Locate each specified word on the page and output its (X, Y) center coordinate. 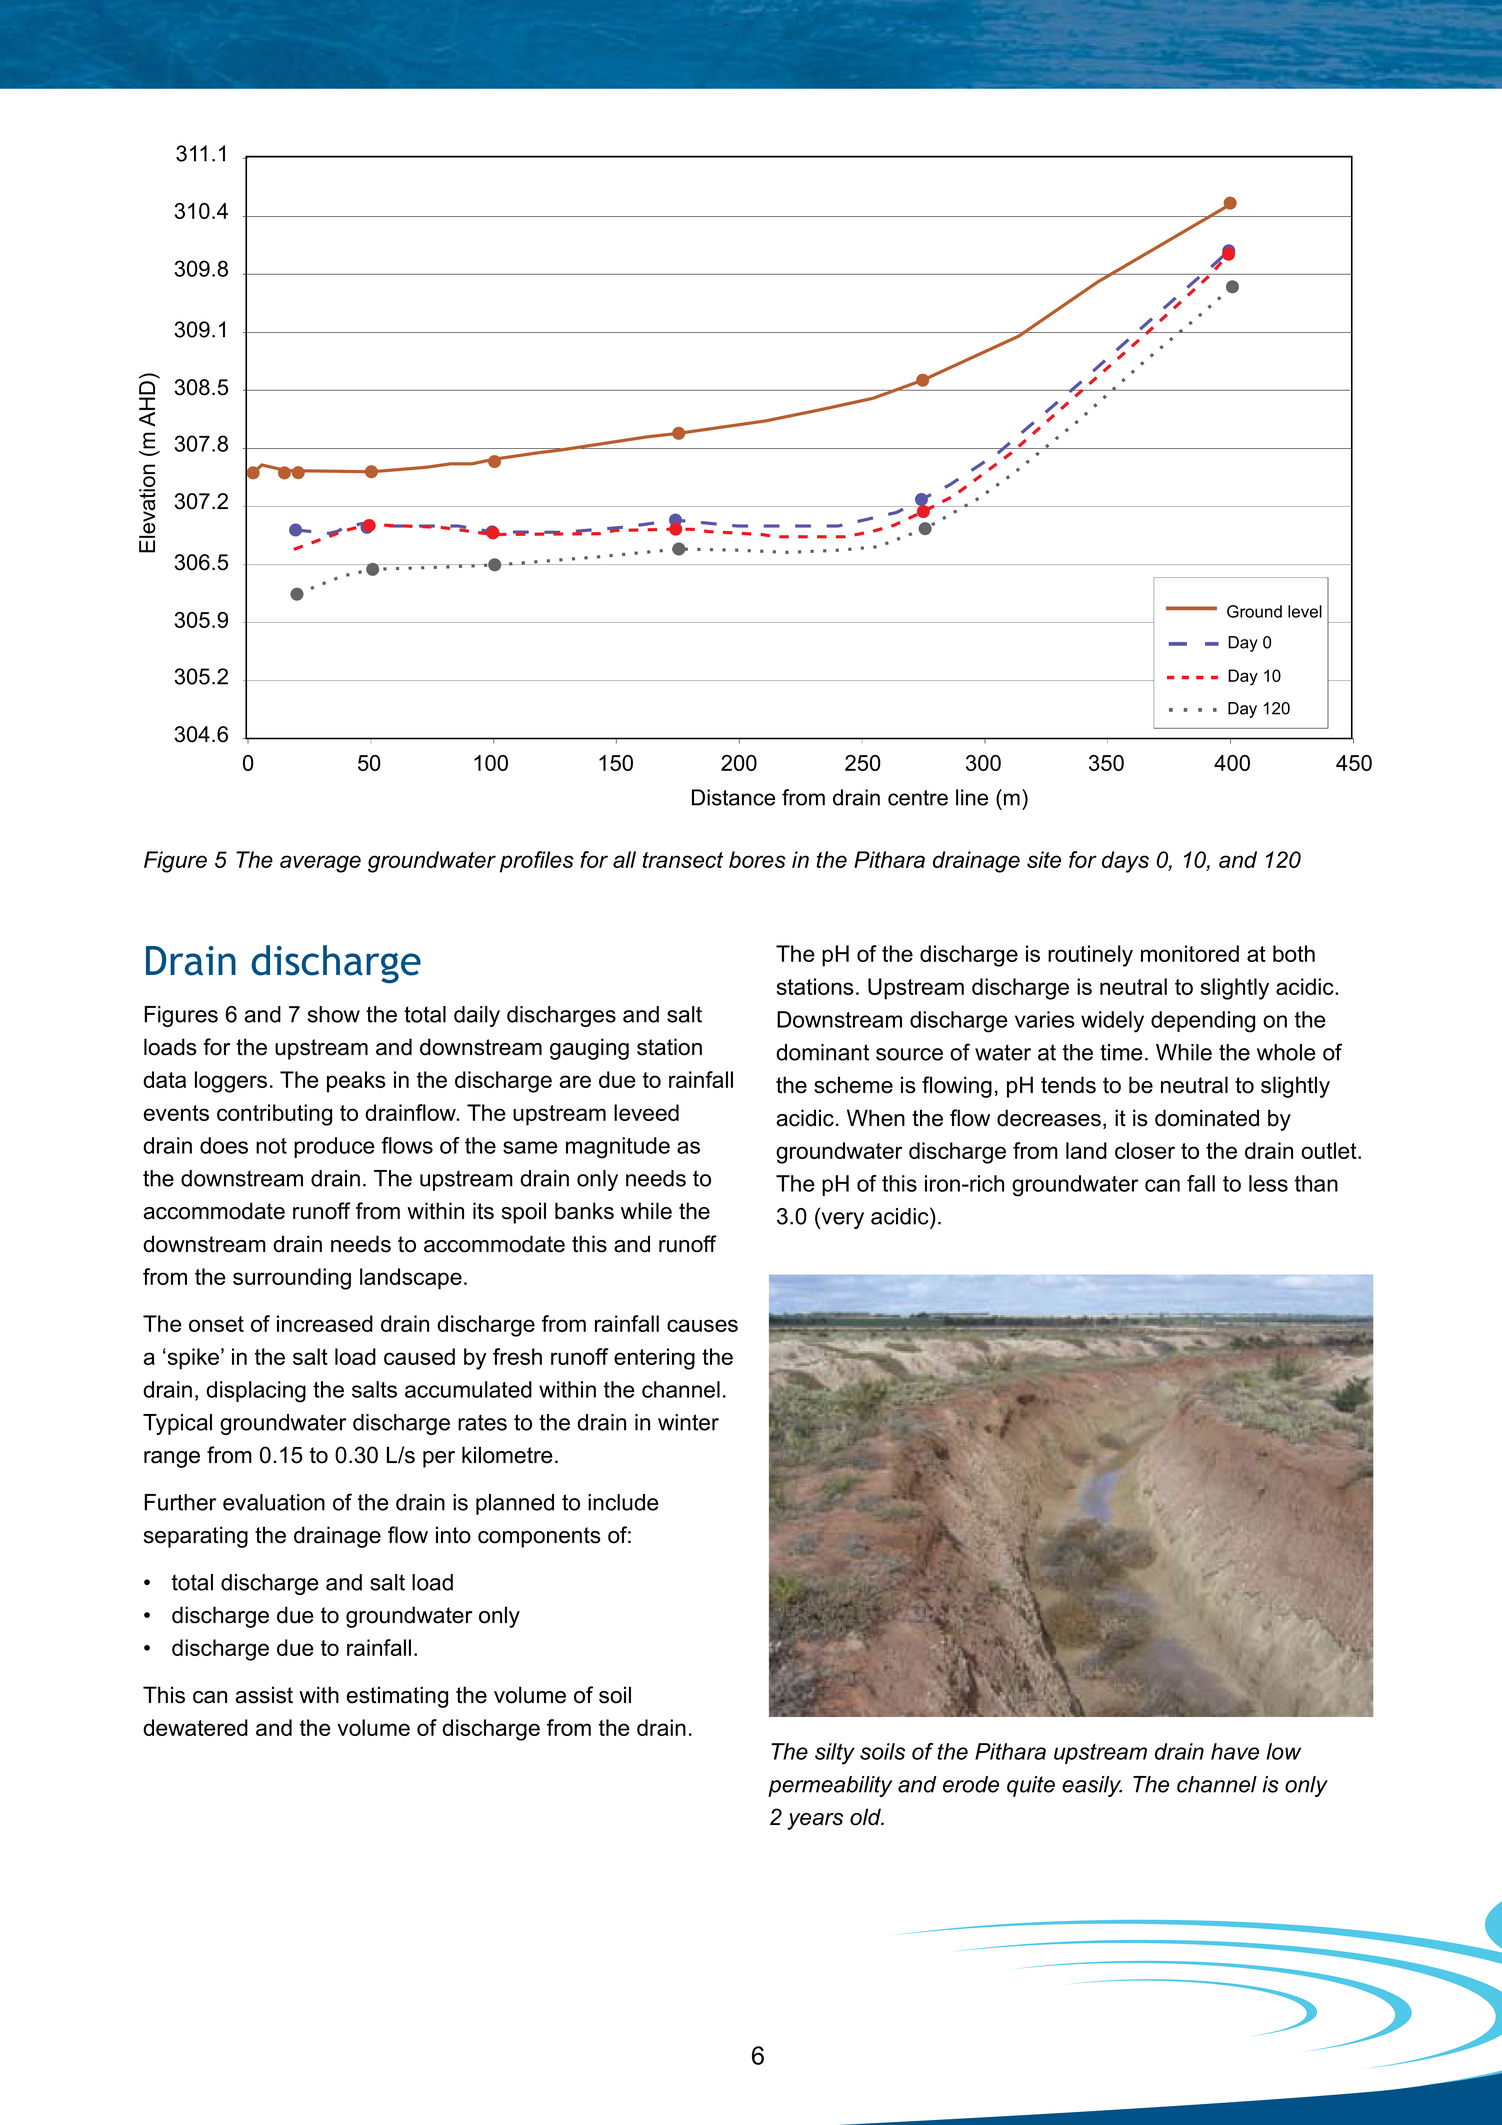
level (1305, 611)
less (1268, 1183)
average (320, 864)
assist (264, 1695)
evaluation (274, 1502)
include (623, 1502)
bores (757, 859)
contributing (274, 1115)
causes (702, 1325)
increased (325, 1323)
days (1125, 862)
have (1235, 1751)
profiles (537, 862)
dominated (1207, 1118)
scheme (853, 1085)
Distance (733, 797)
